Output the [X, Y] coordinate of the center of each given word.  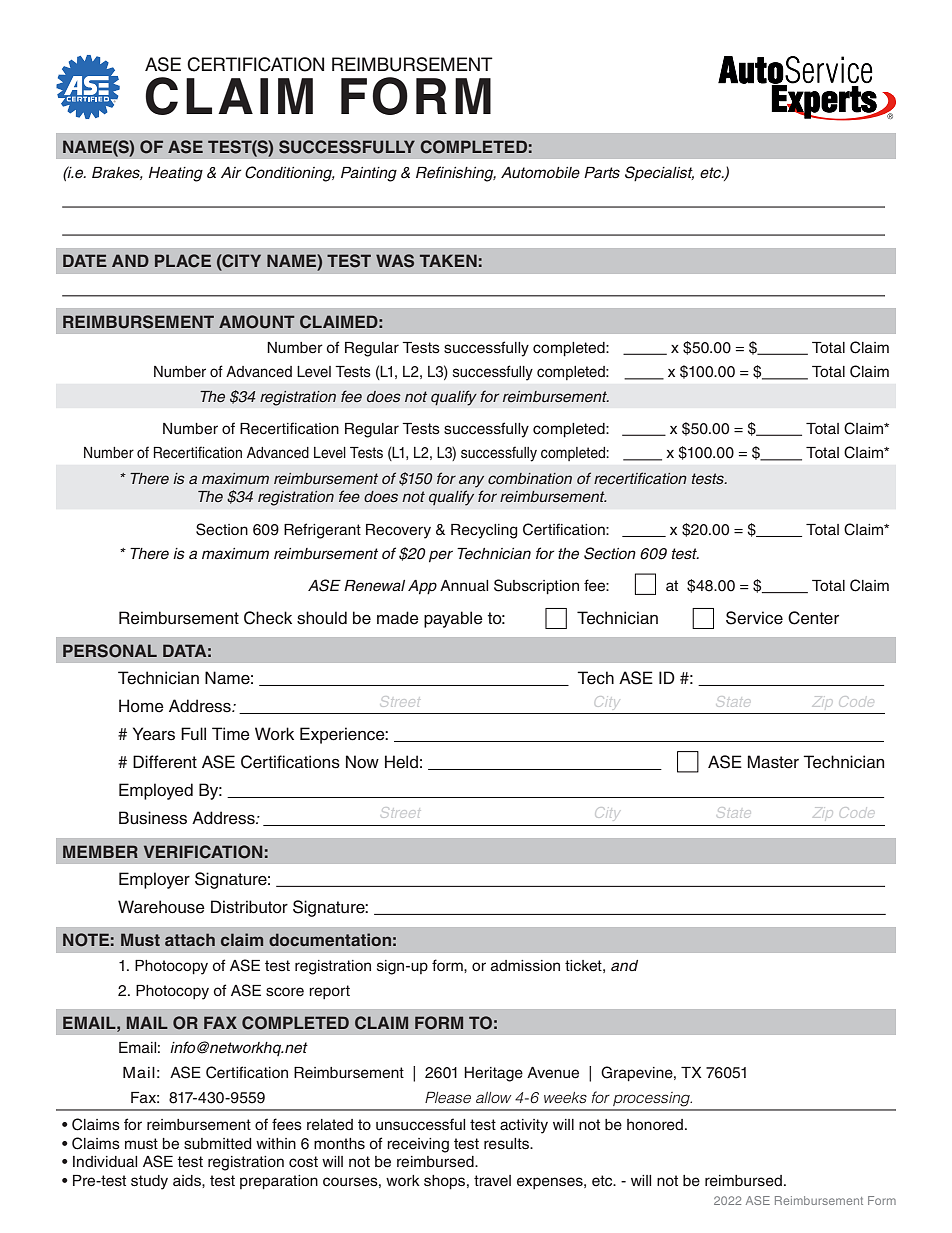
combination [530, 478]
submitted [218, 1144]
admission [525, 966]
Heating [176, 174]
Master [773, 762]
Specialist [659, 173]
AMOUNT [257, 322]
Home [141, 706]
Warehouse [161, 907]
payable [453, 619]
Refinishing [456, 174]
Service [754, 618]
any [471, 481]
